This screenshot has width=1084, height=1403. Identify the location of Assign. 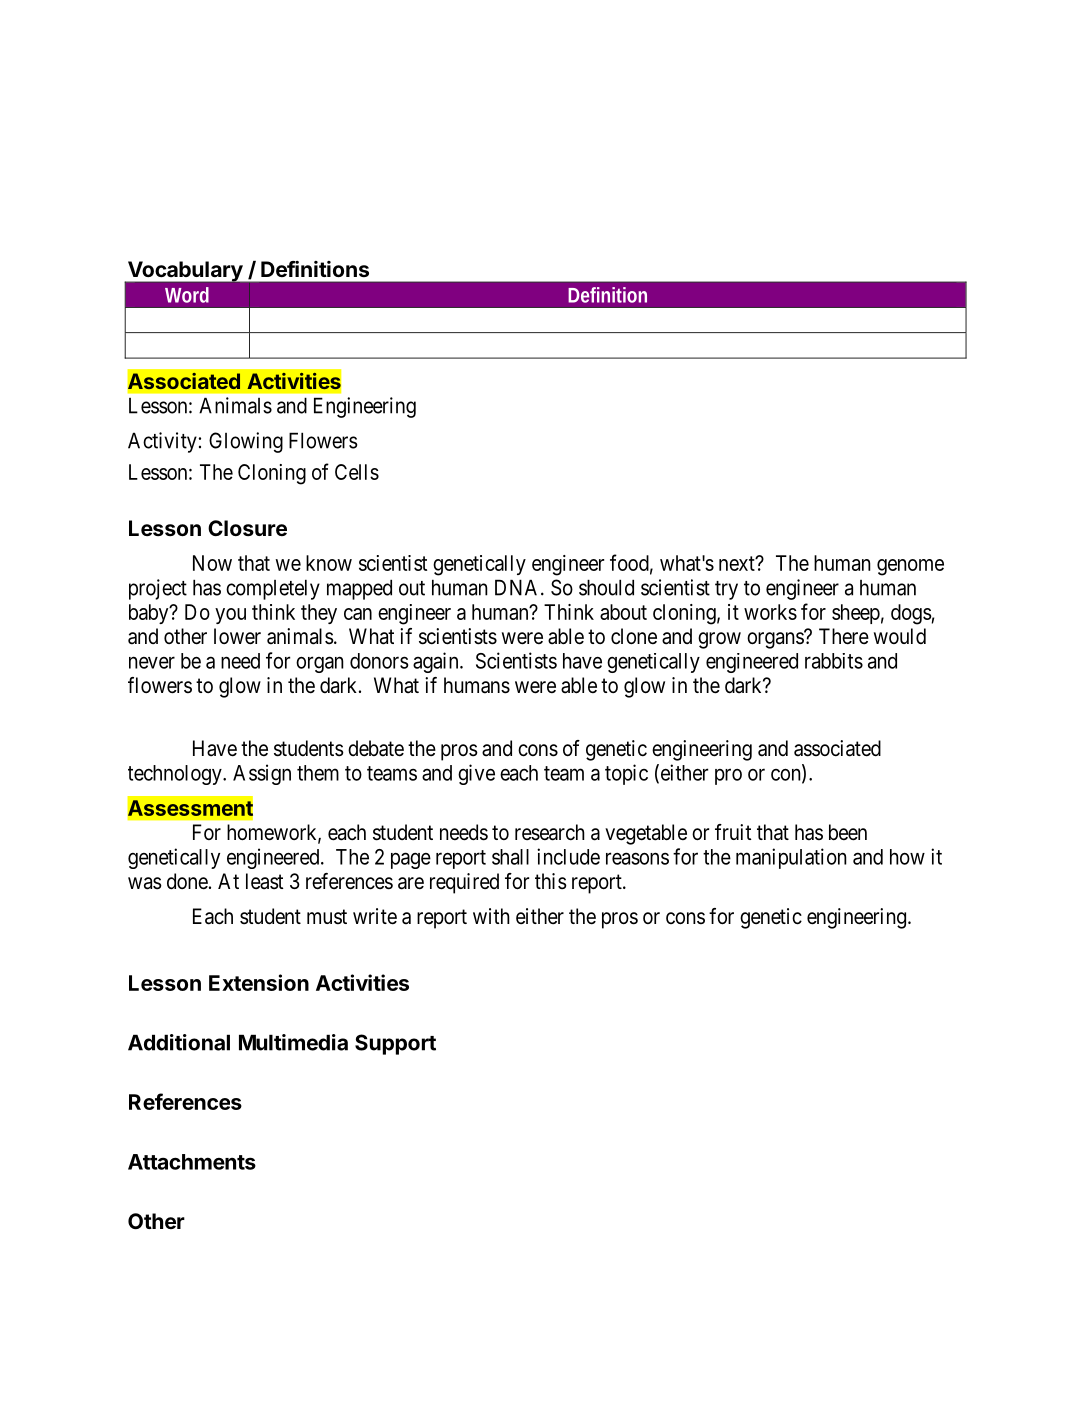
(262, 774).
